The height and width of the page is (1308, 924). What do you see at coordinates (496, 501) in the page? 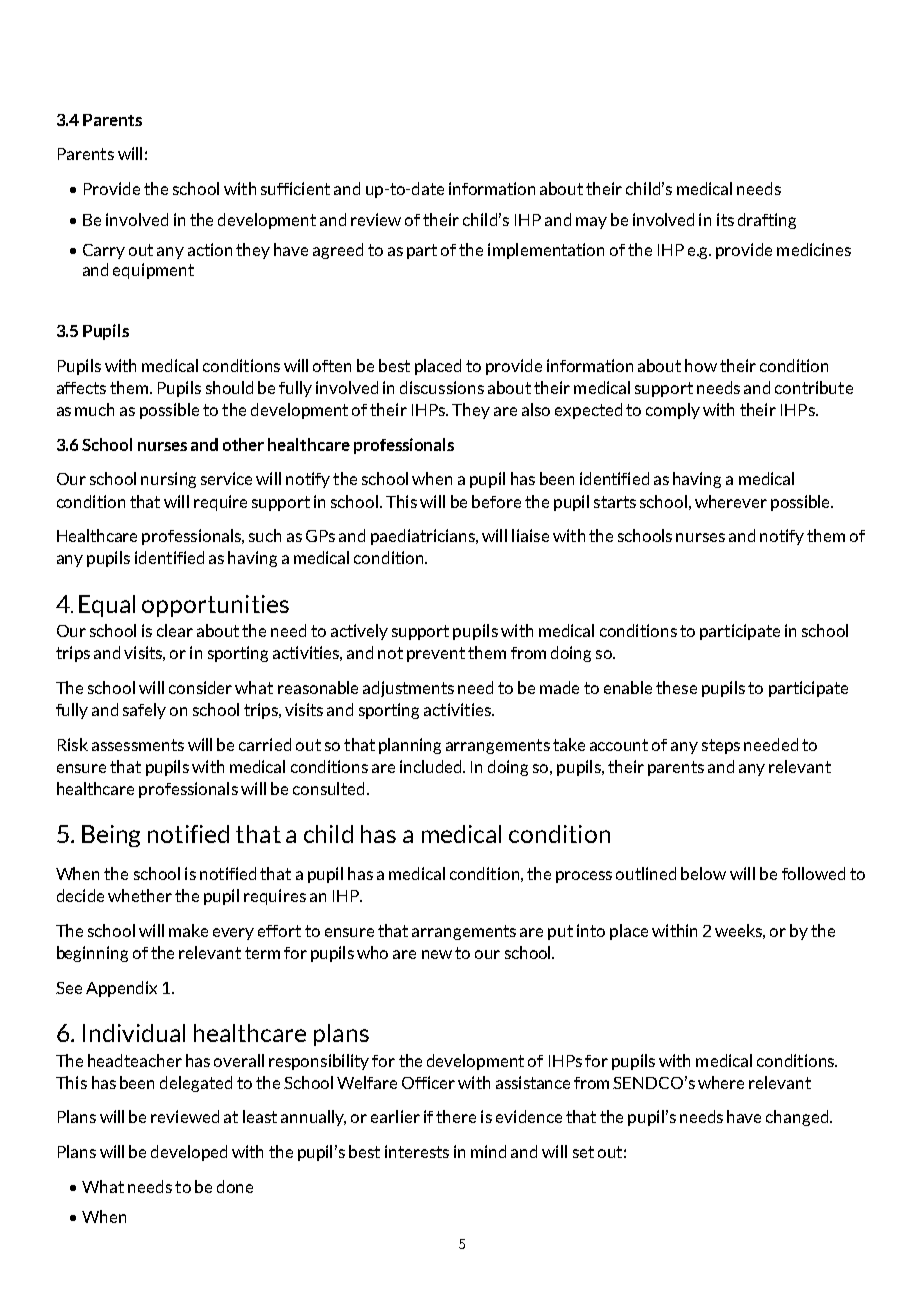
I see `before` at bounding box center [496, 501].
